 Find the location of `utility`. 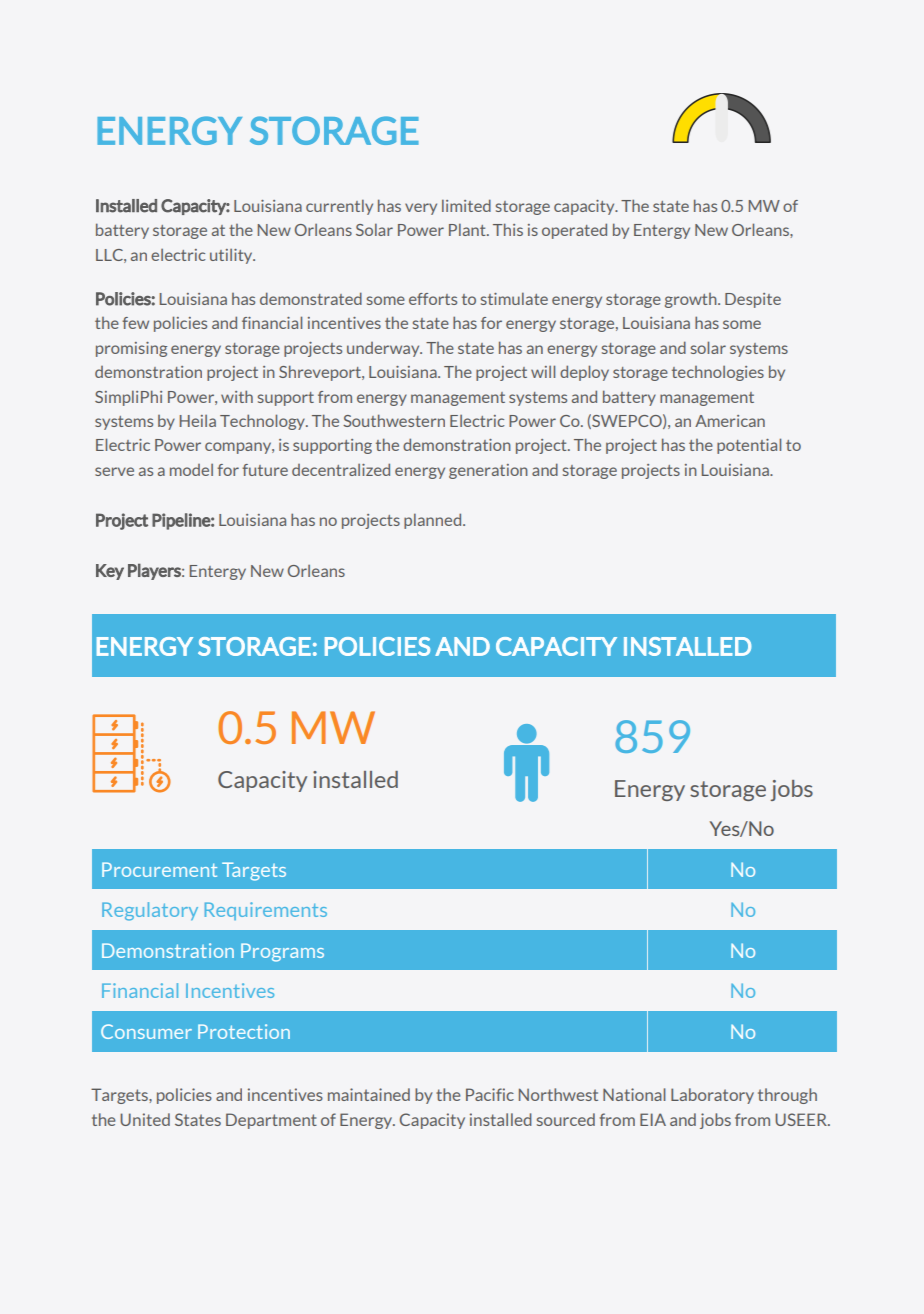

utility is located at coordinates (232, 256).
